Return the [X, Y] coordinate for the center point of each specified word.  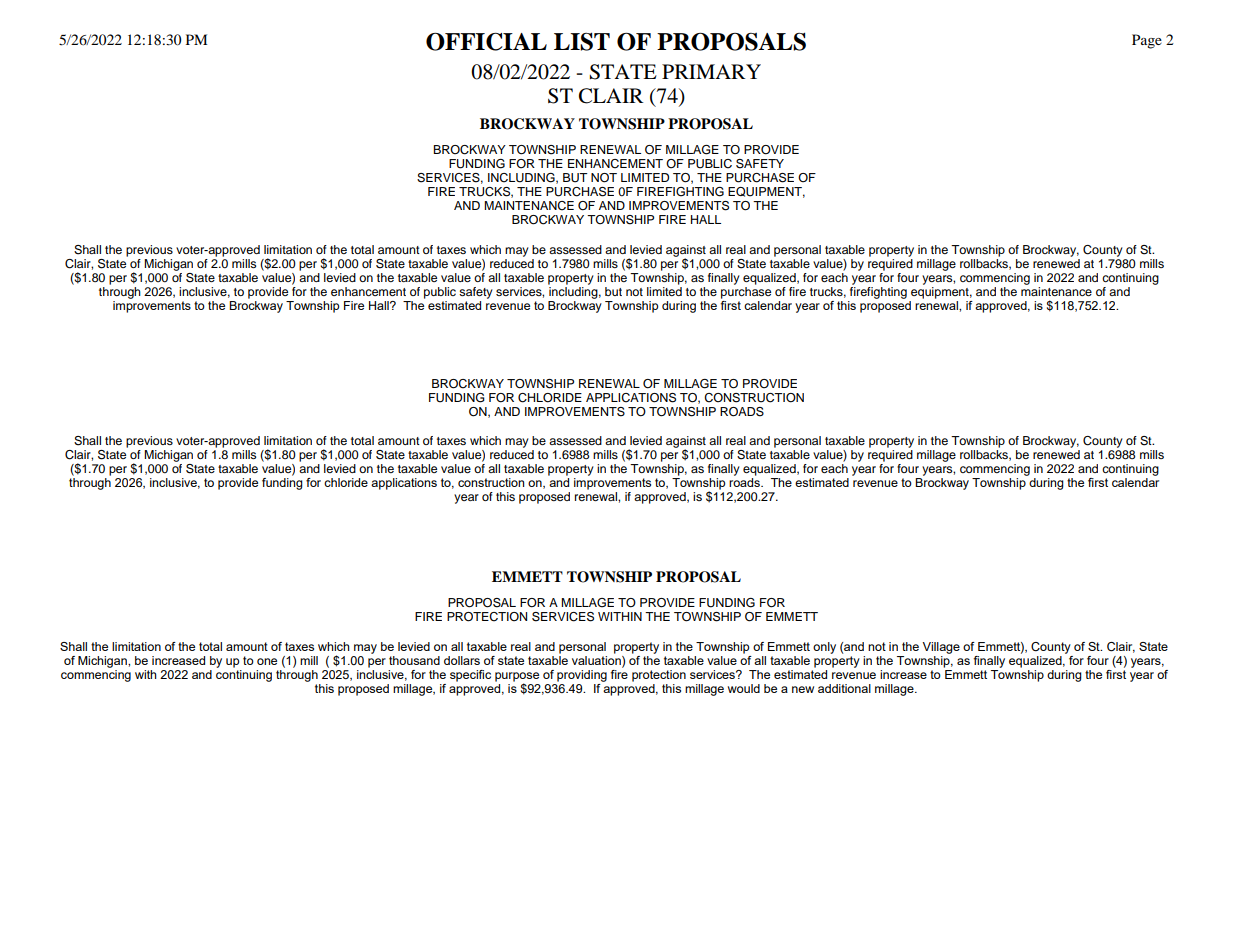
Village [941, 648]
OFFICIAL [486, 42]
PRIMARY [711, 71]
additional [844, 688]
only [824, 648]
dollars [462, 660]
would [744, 688]
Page [1147, 41]
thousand [414, 660]
